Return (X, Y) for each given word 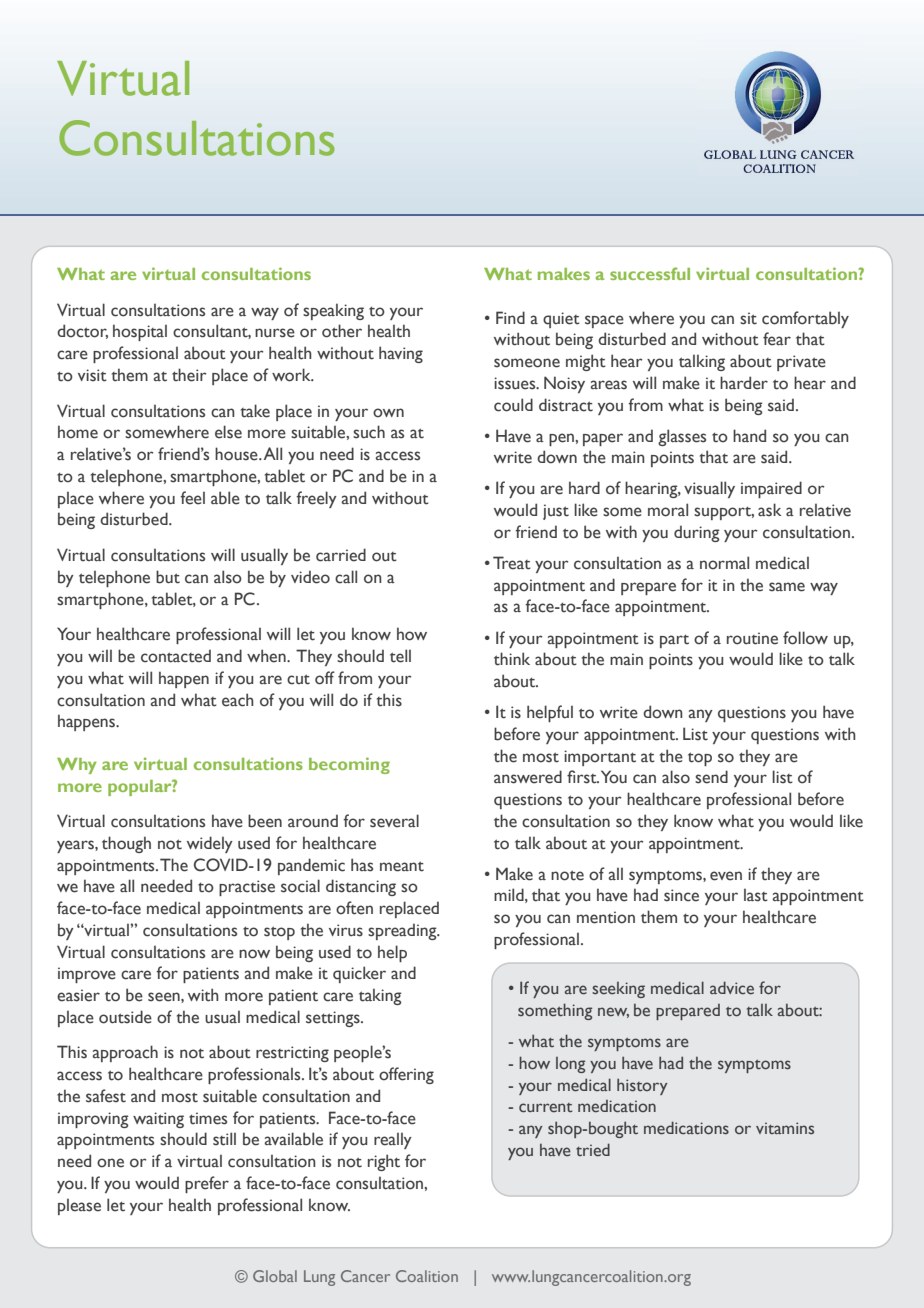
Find (510, 317)
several (394, 821)
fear (777, 339)
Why (77, 766)
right (384, 1162)
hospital (140, 332)
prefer (207, 1184)
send (711, 777)
